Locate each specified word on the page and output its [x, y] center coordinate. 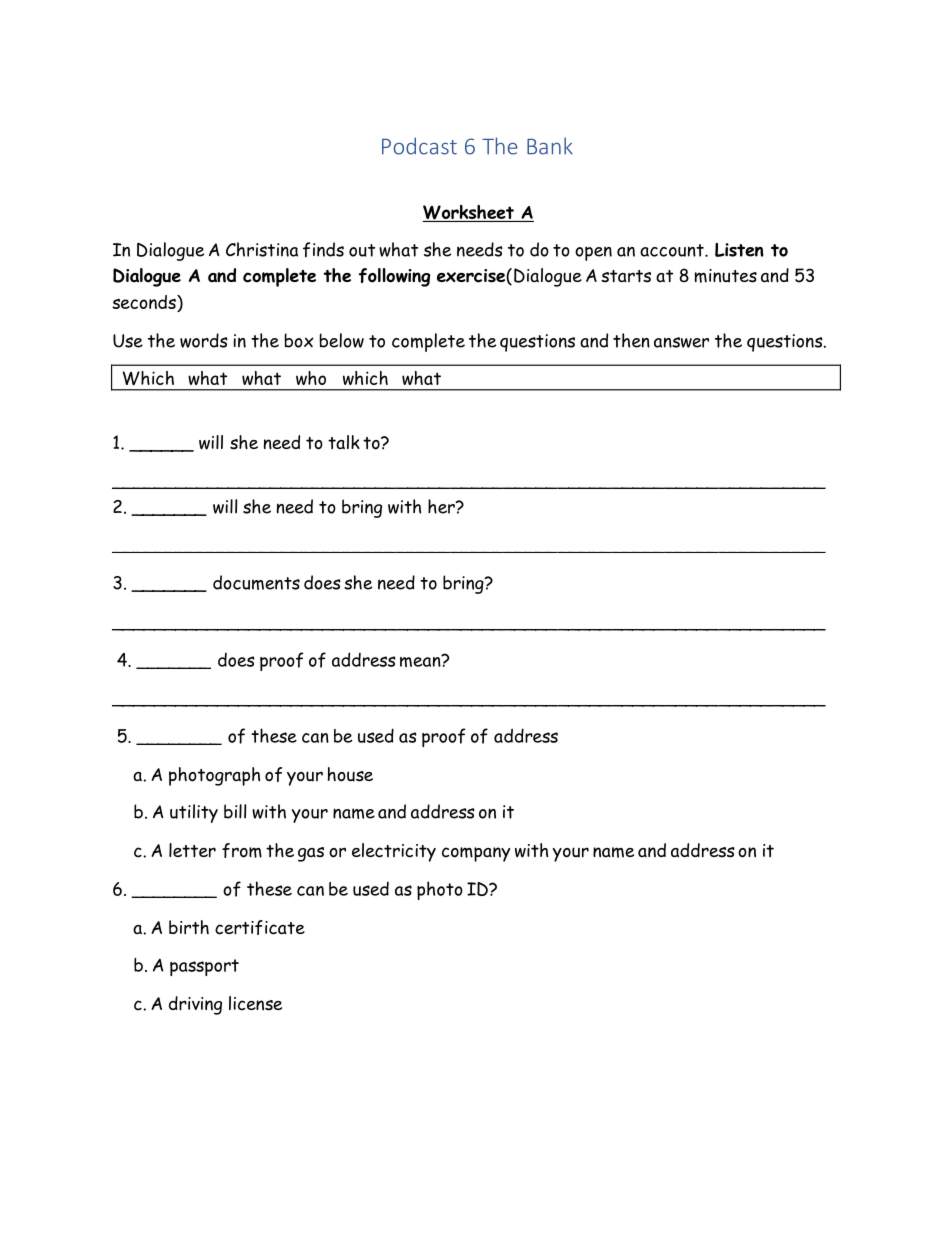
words [204, 340]
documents [256, 582]
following [394, 277]
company [476, 854]
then [631, 340]
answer [681, 342]
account [673, 250]
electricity [394, 852]
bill [235, 811]
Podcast [419, 146]
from [242, 850]
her [442, 506]
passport [204, 967]
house [350, 774]
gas [311, 854]
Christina [262, 249]
